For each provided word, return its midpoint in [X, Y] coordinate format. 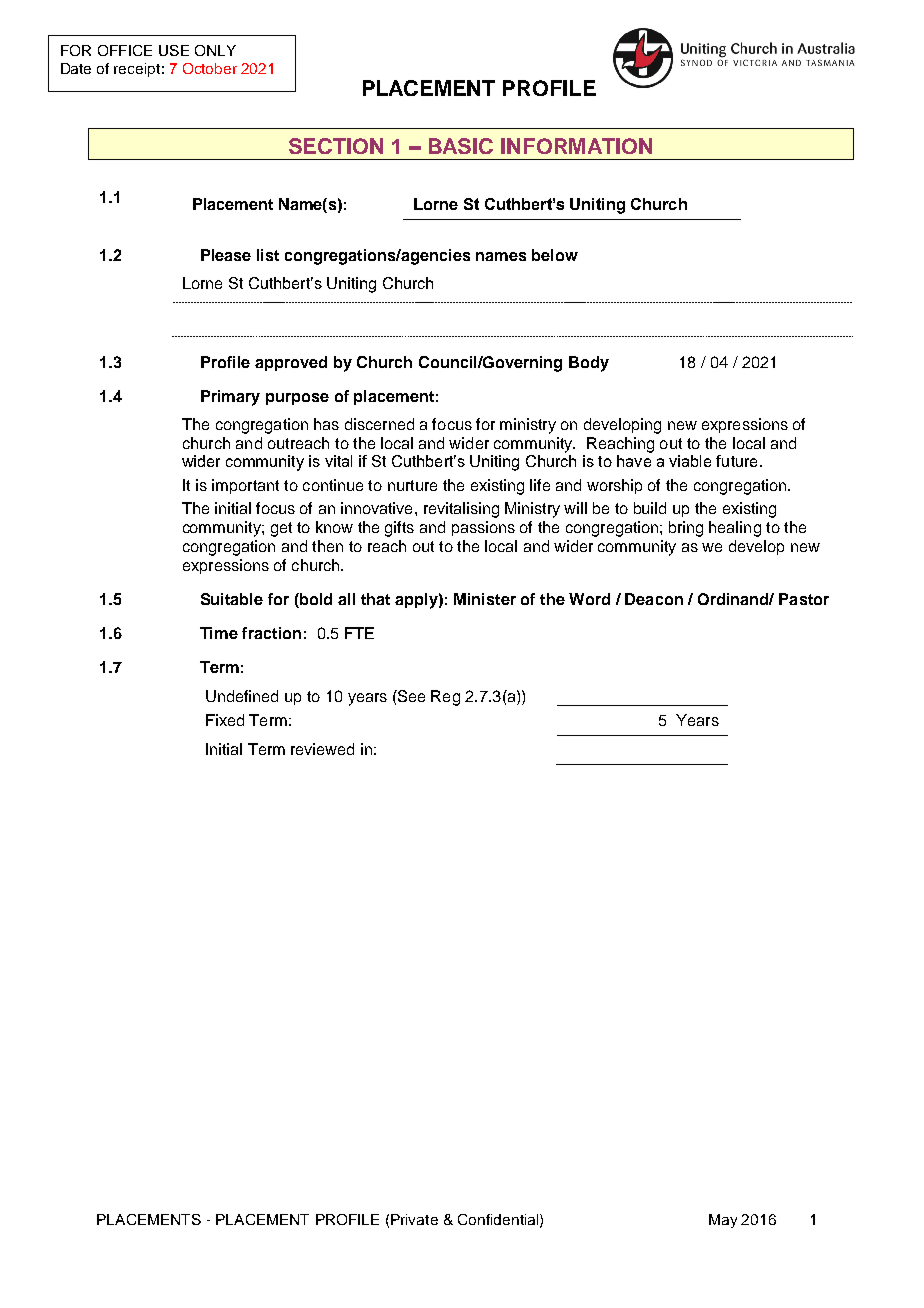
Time [219, 633]
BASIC [461, 146]
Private [414, 1219]
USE [174, 50]
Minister [485, 599]
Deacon [654, 599]
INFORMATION [576, 146]
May [723, 1221]
